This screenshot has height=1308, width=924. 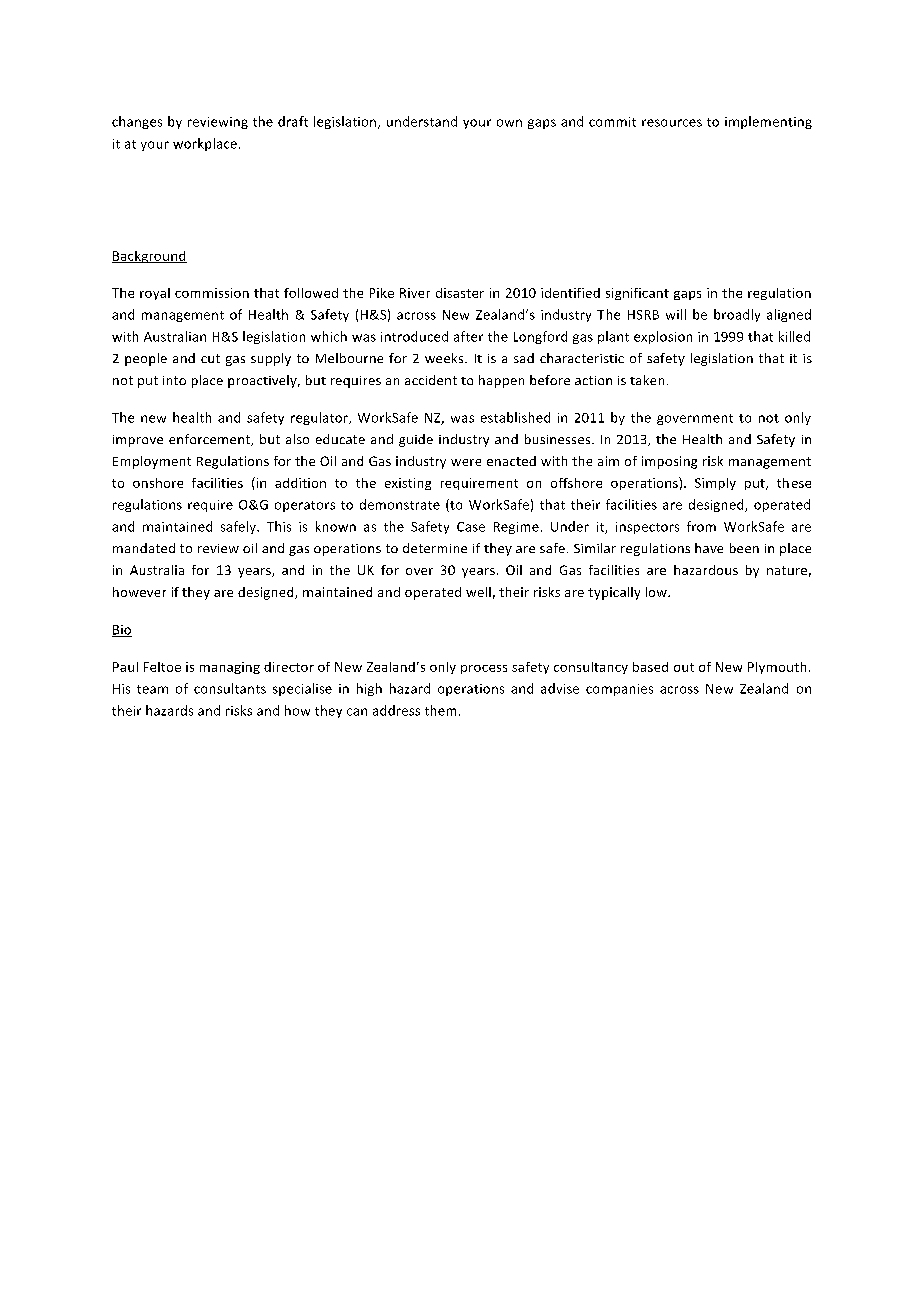 What do you see at coordinates (468, 336) in the screenshot?
I see `after` at bounding box center [468, 336].
